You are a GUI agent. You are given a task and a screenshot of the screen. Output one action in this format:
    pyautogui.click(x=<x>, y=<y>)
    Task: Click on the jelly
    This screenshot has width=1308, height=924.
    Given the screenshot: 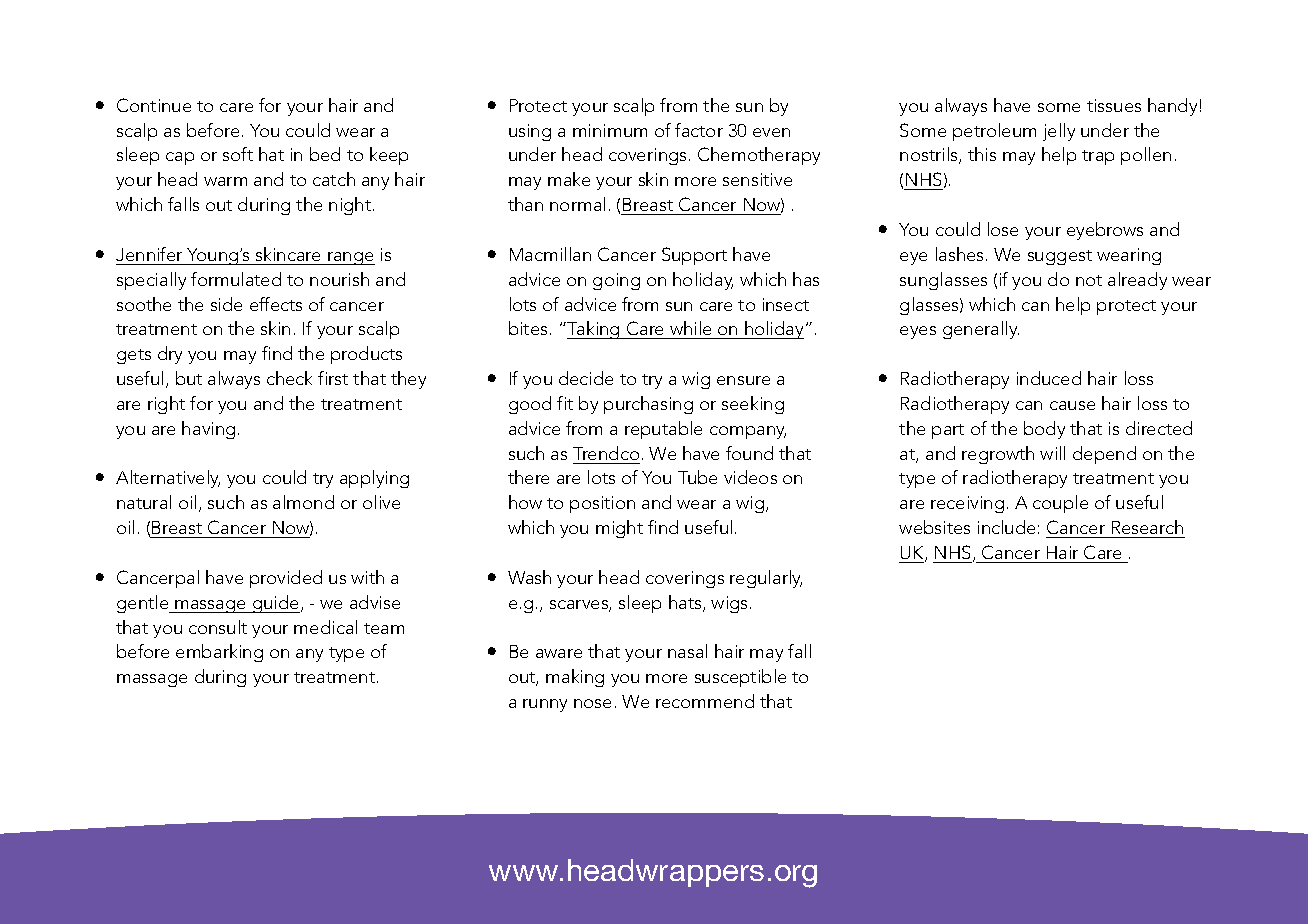 What is the action you would take?
    pyautogui.click(x=1059, y=132)
